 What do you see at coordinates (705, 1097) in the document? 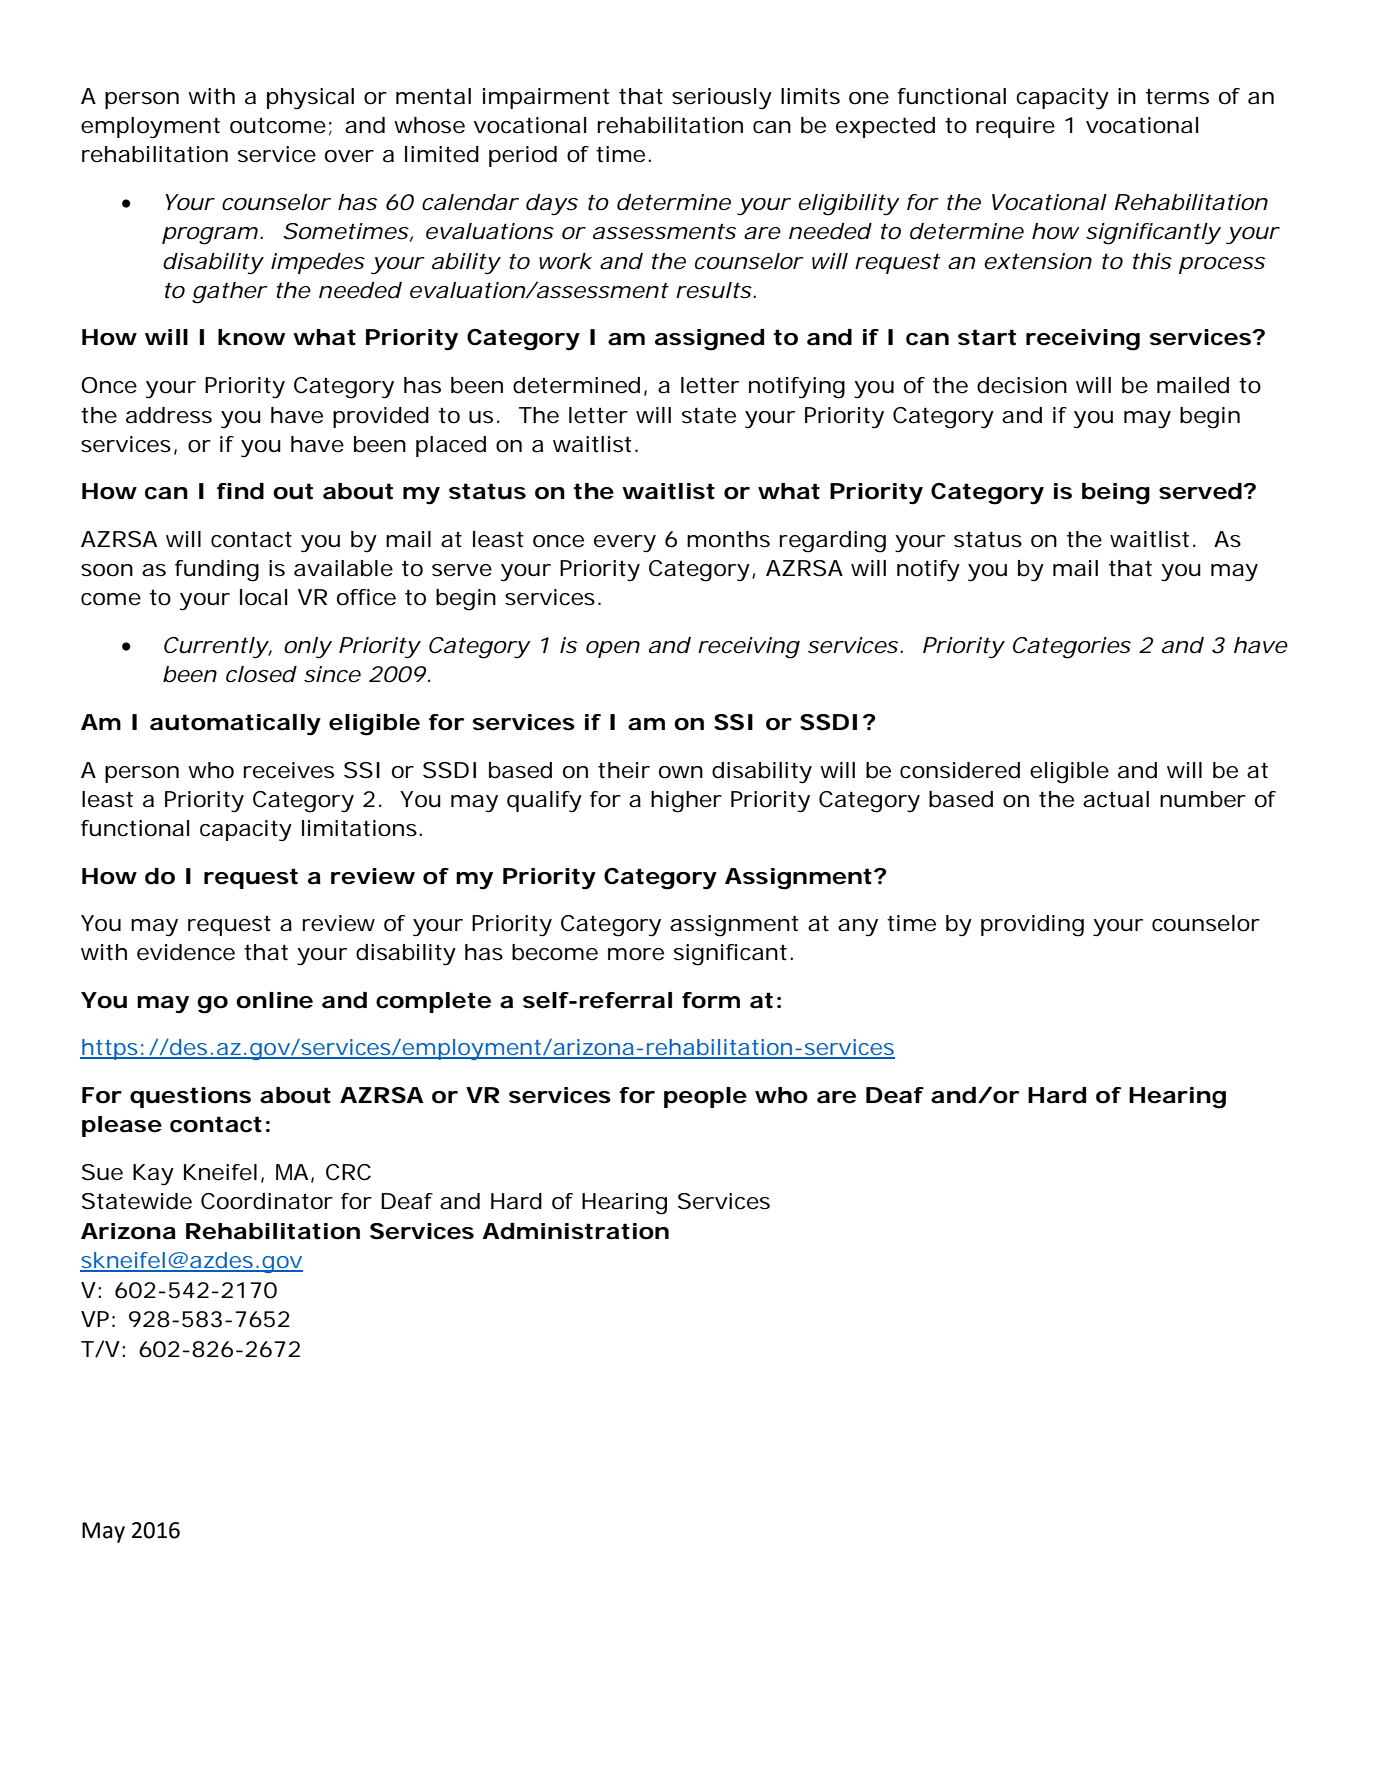
I see `people` at bounding box center [705, 1097].
